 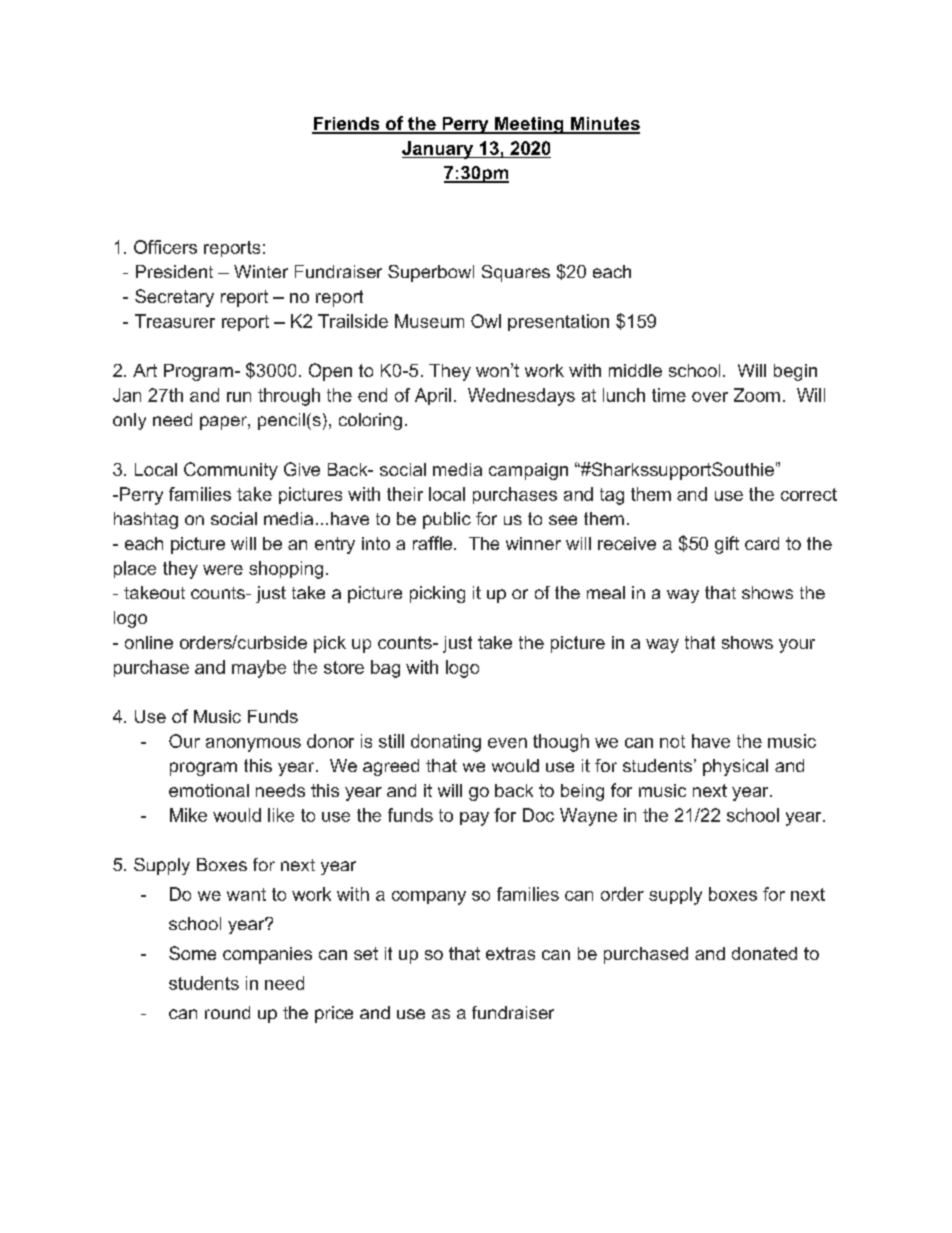 What do you see at coordinates (510, 953) in the screenshot?
I see `extras` at bounding box center [510, 953].
